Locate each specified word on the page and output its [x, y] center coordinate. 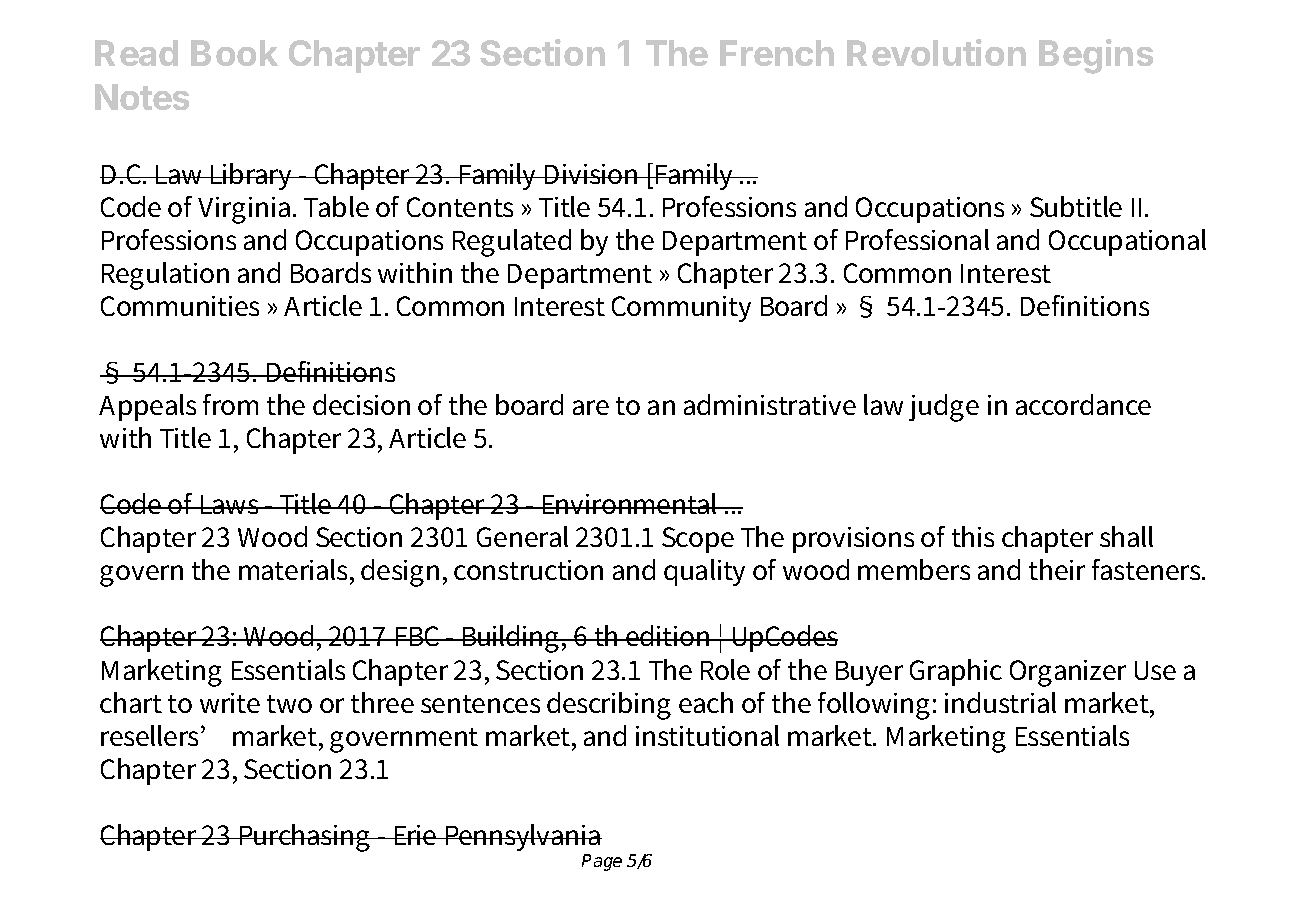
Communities [180, 306]
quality [704, 572]
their [1057, 569]
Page [602, 862]
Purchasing [305, 838]
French [777, 53]
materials [295, 571]
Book [234, 53]
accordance [1083, 404]
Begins [1096, 56]
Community [681, 309]
